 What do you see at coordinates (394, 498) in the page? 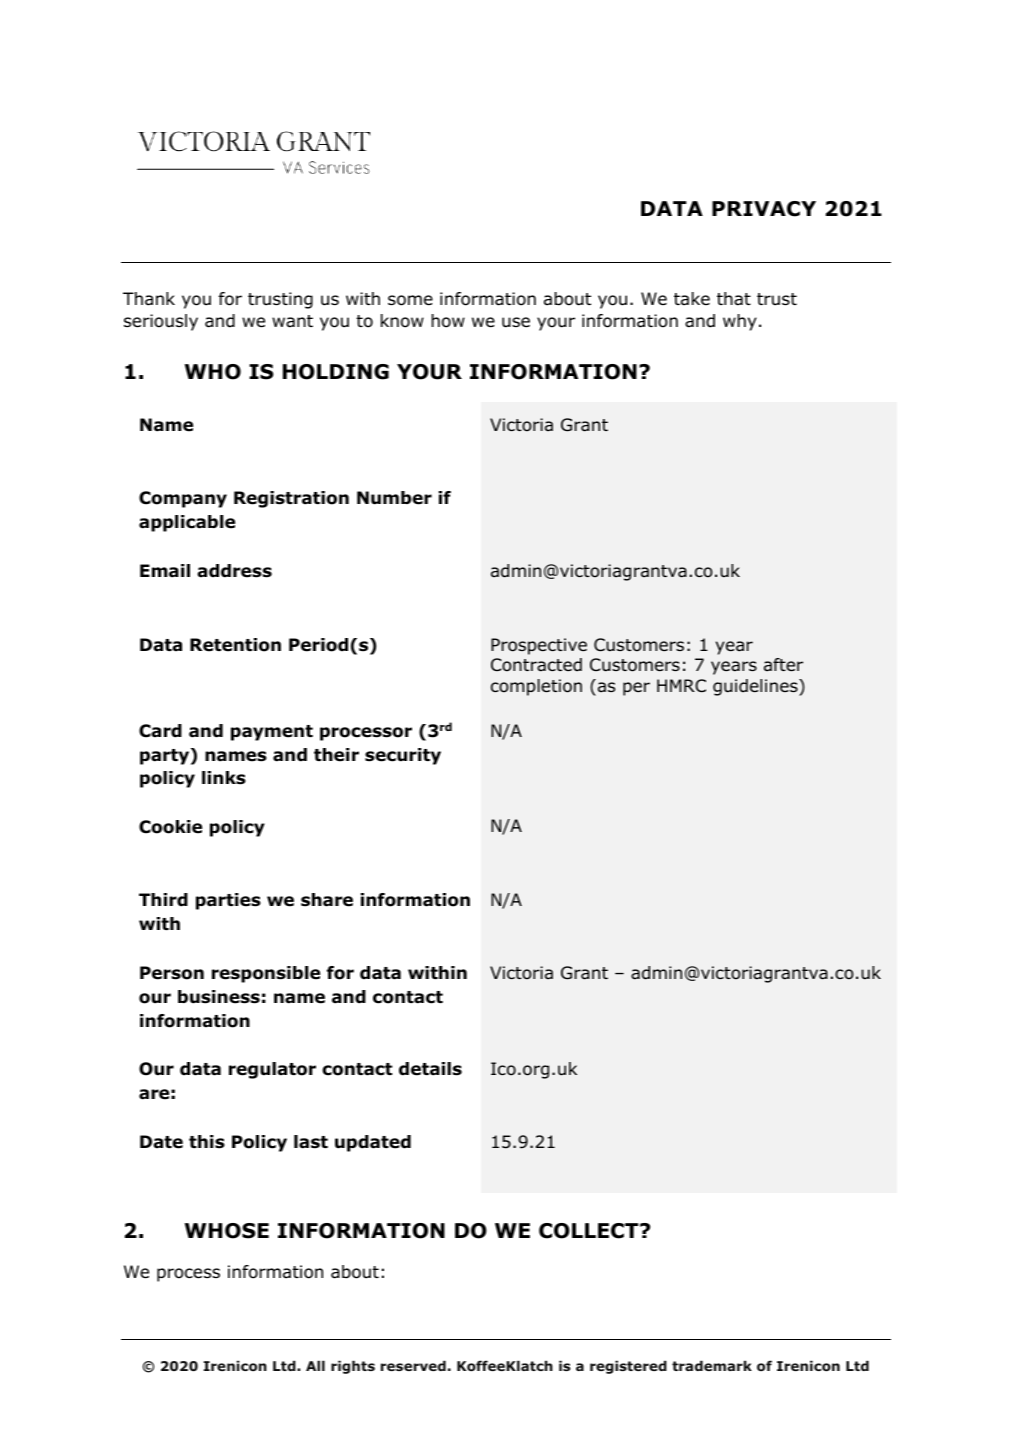
I see `Number` at bounding box center [394, 498].
